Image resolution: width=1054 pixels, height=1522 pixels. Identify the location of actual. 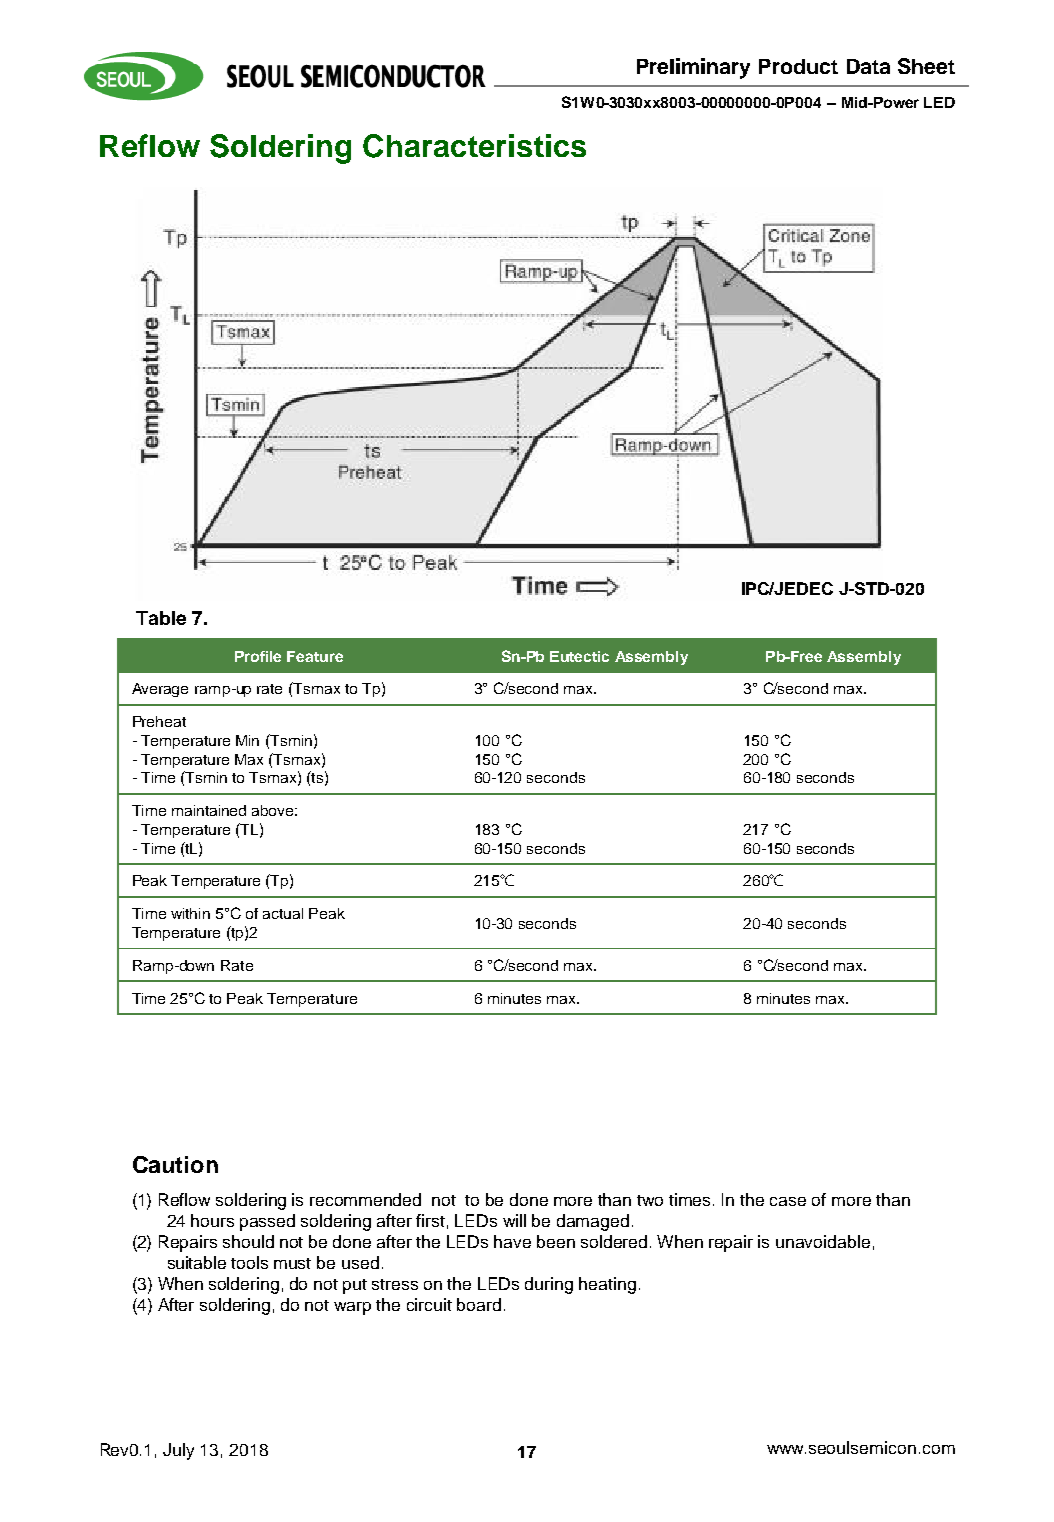
(283, 913).
